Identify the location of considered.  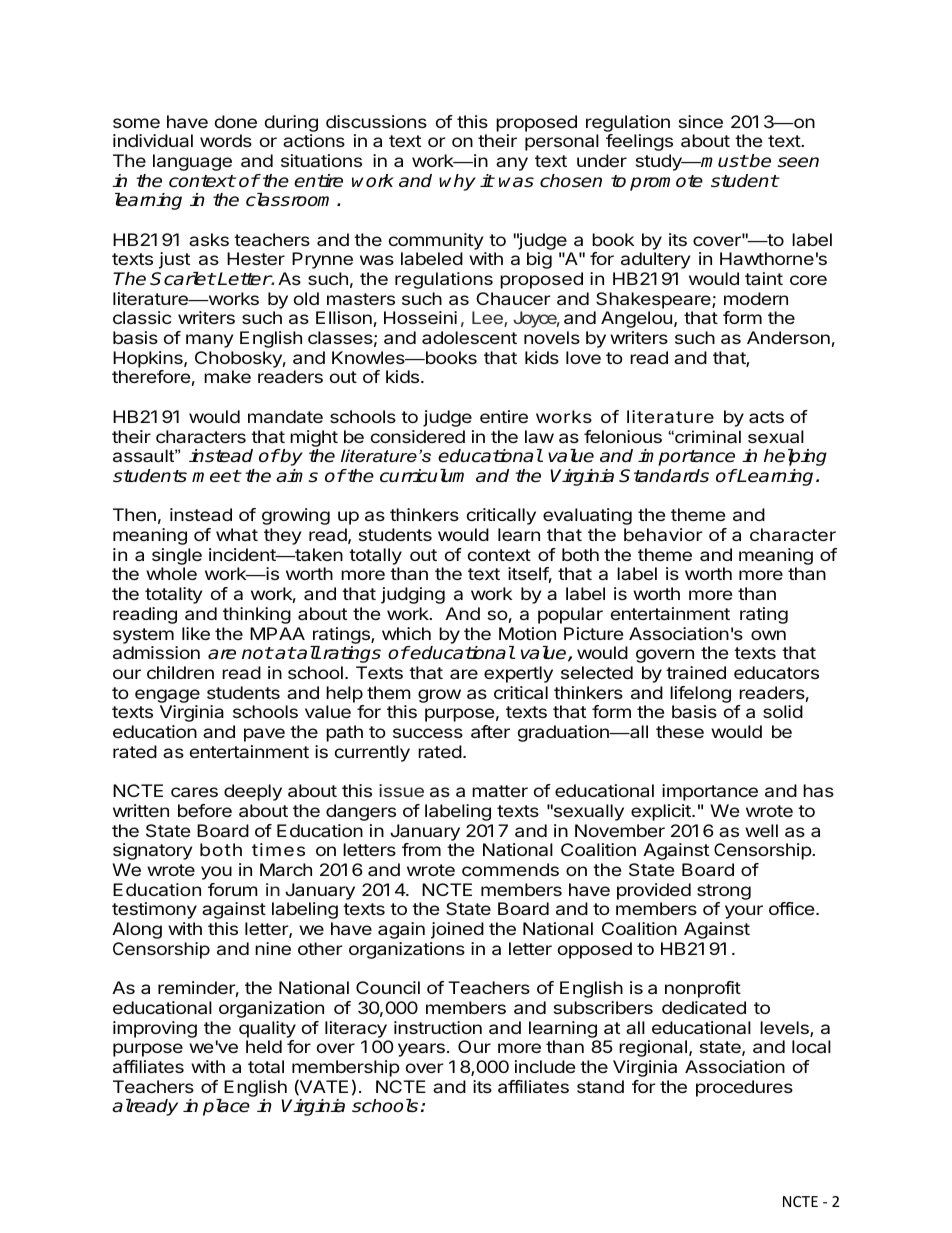
(417, 436).
